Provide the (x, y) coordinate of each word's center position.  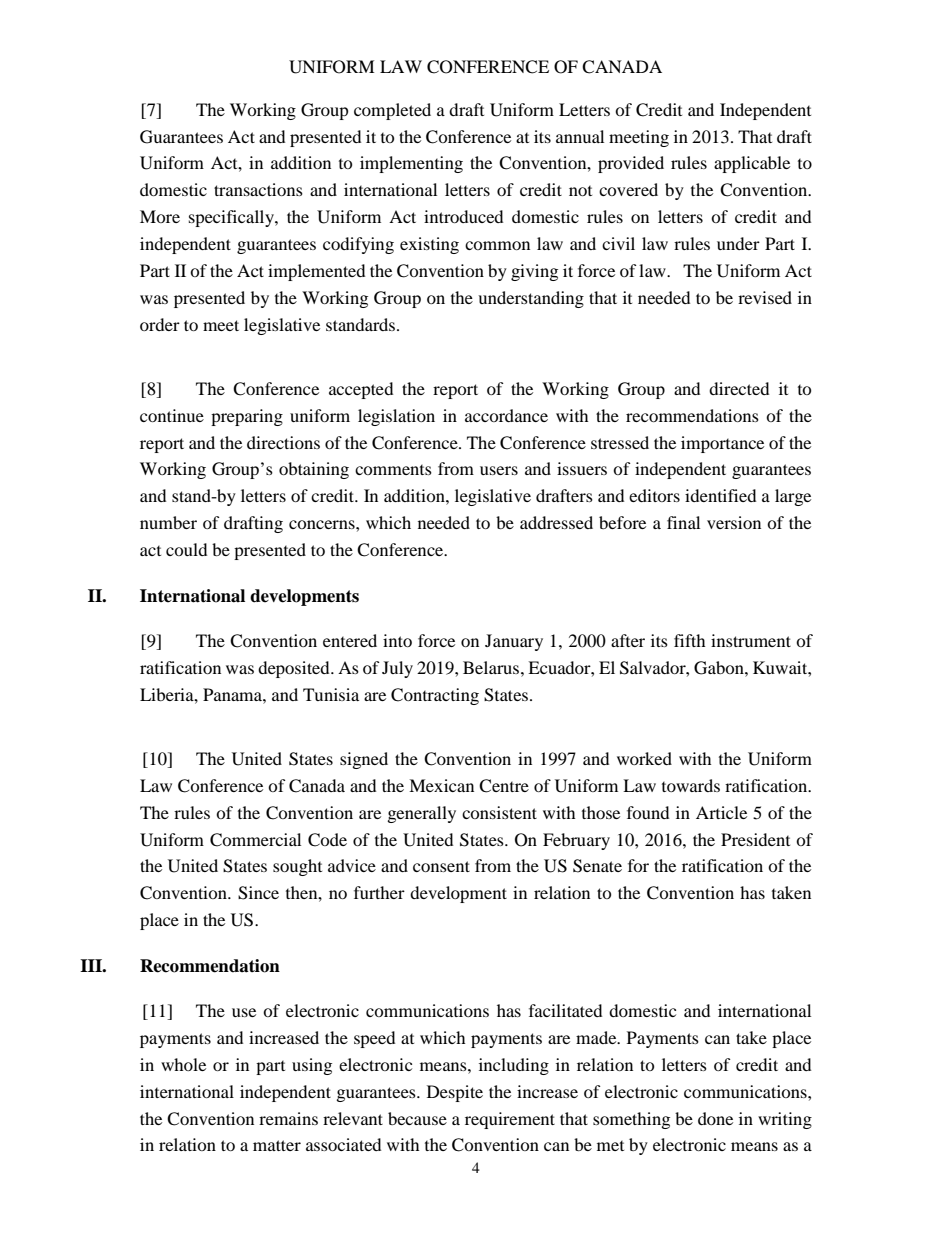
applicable (752, 164)
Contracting (435, 696)
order (160, 324)
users (499, 470)
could (186, 549)
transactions (258, 189)
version (734, 522)
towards (691, 785)
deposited (295, 669)
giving (534, 272)
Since (258, 893)
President (755, 839)
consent (441, 866)
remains (288, 1118)
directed (739, 388)
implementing (411, 164)
